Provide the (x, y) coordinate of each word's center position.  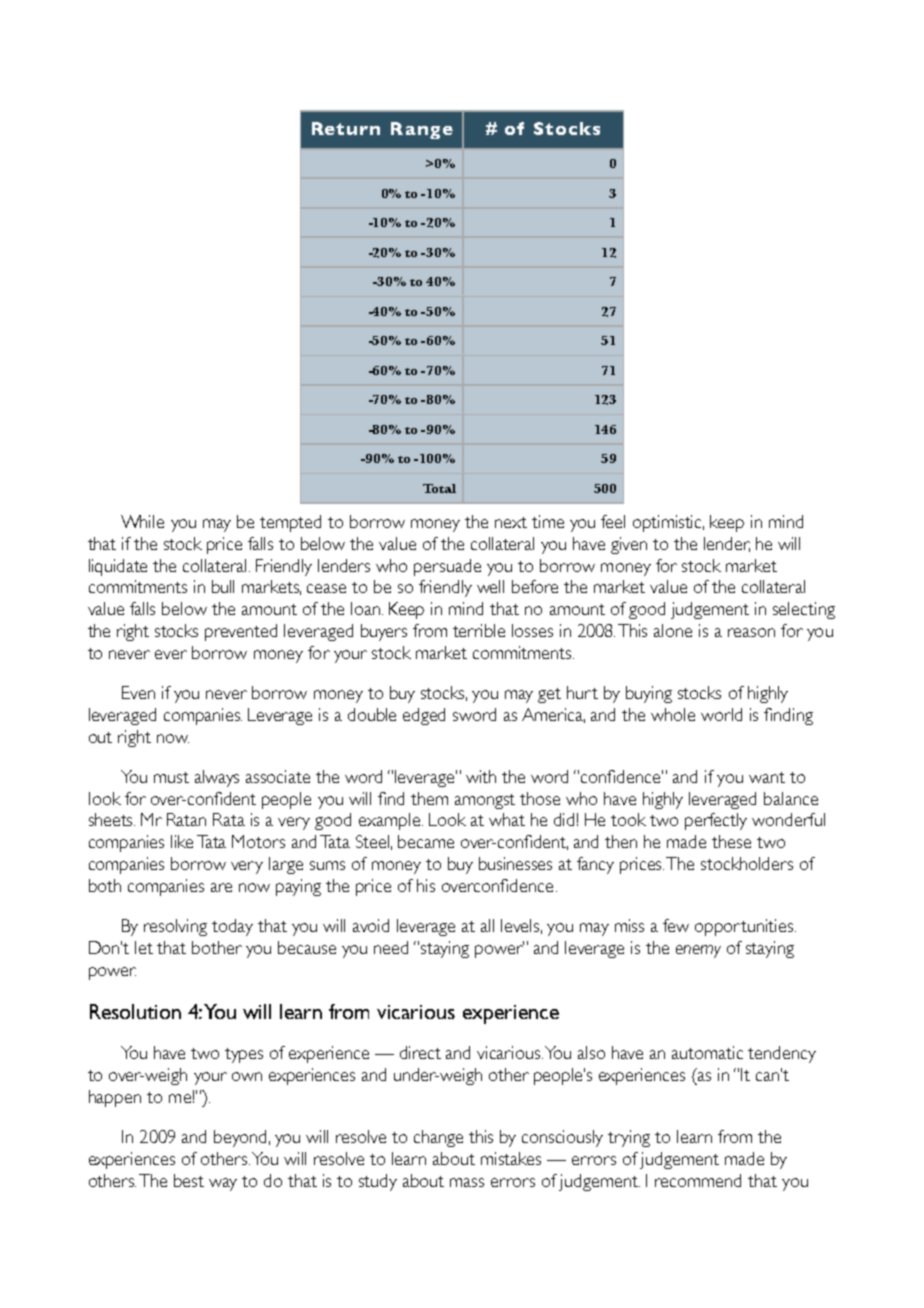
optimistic (668, 523)
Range (422, 130)
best (189, 1180)
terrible (479, 630)
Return (346, 128)
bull (223, 586)
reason (751, 632)
